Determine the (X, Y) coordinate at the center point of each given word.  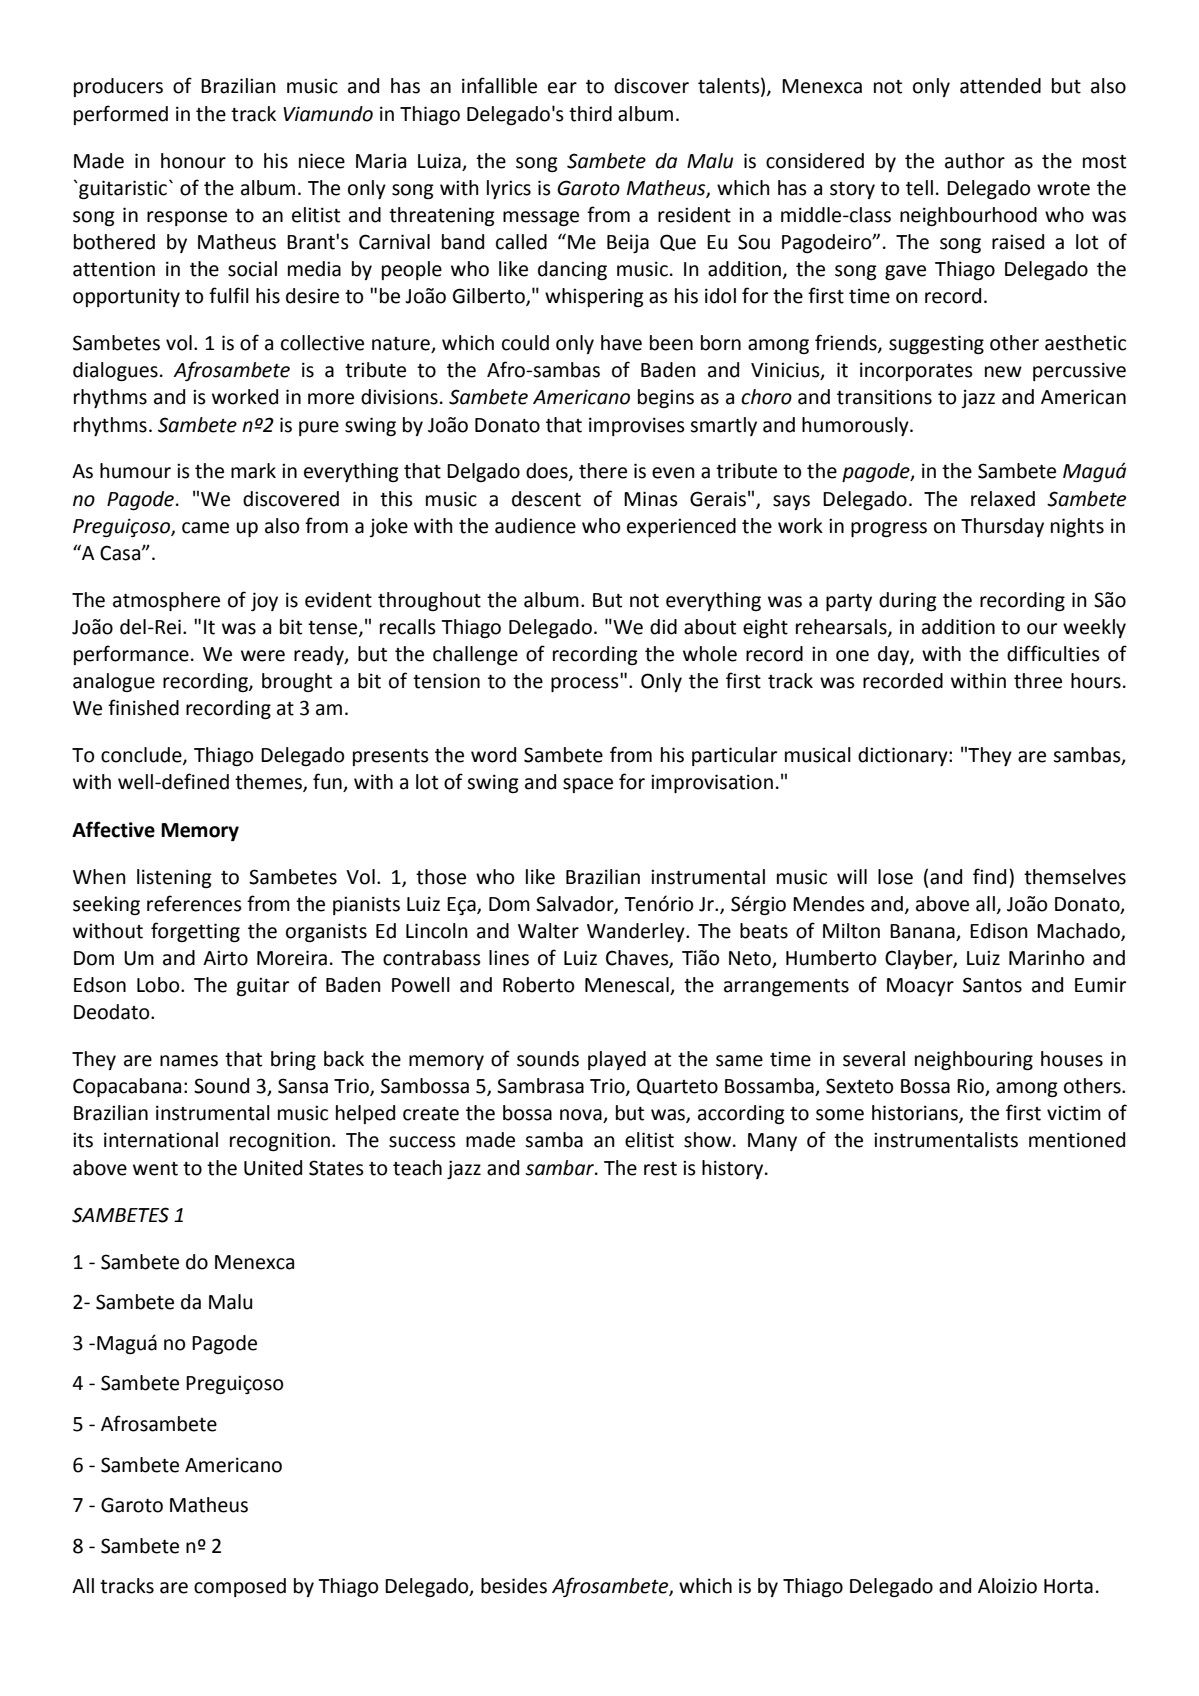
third (590, 114)
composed (240, 1587)
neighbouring (974, 1060)
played (617, 1060)
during (908, 601)
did (663, 627)
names (189, 1061)
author (975, 161)
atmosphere (166, 601)
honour (193, 161)
